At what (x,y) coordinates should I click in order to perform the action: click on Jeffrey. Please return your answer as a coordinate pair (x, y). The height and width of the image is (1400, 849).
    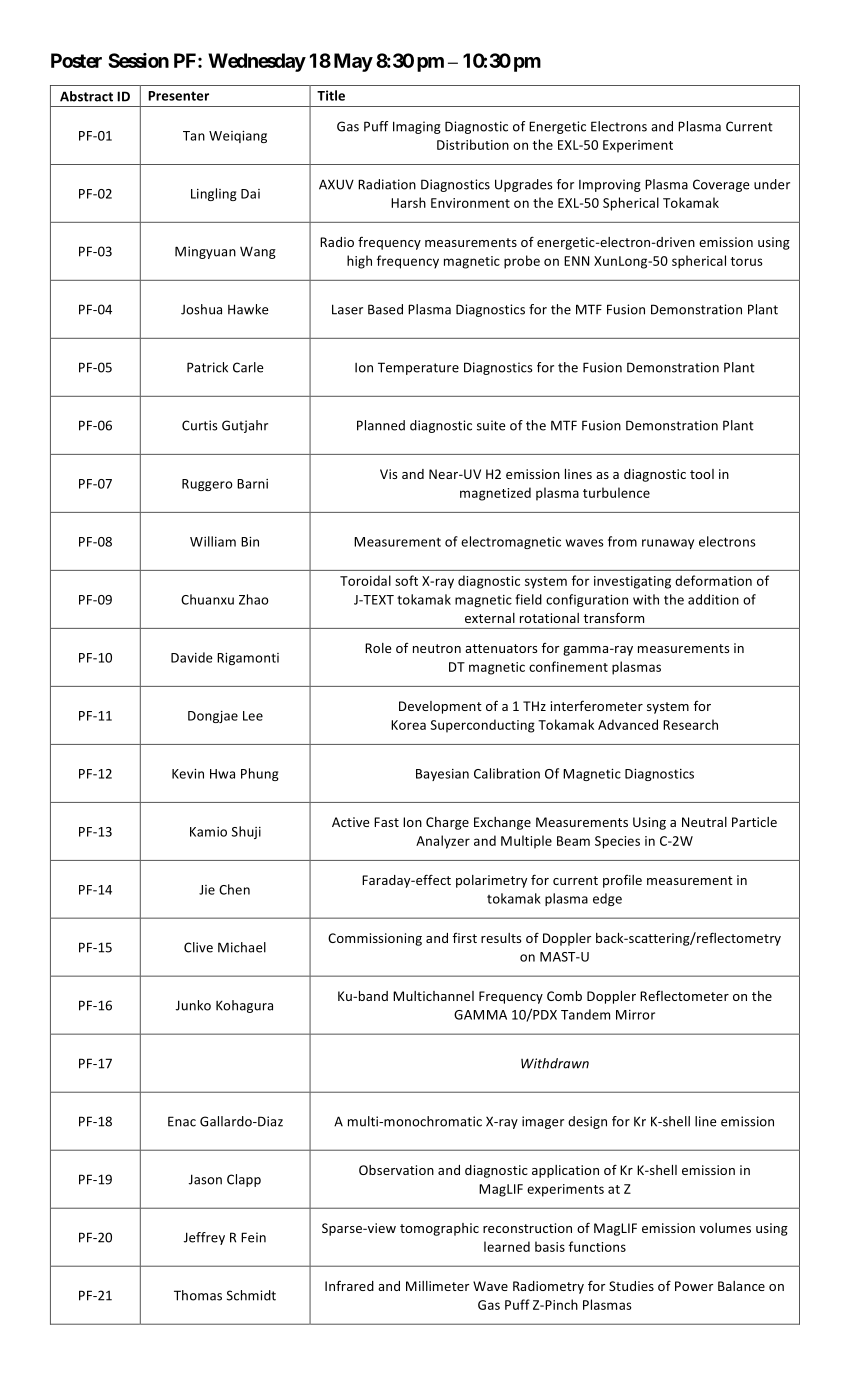
    Looking at the image, I should click on (204, 1238).
